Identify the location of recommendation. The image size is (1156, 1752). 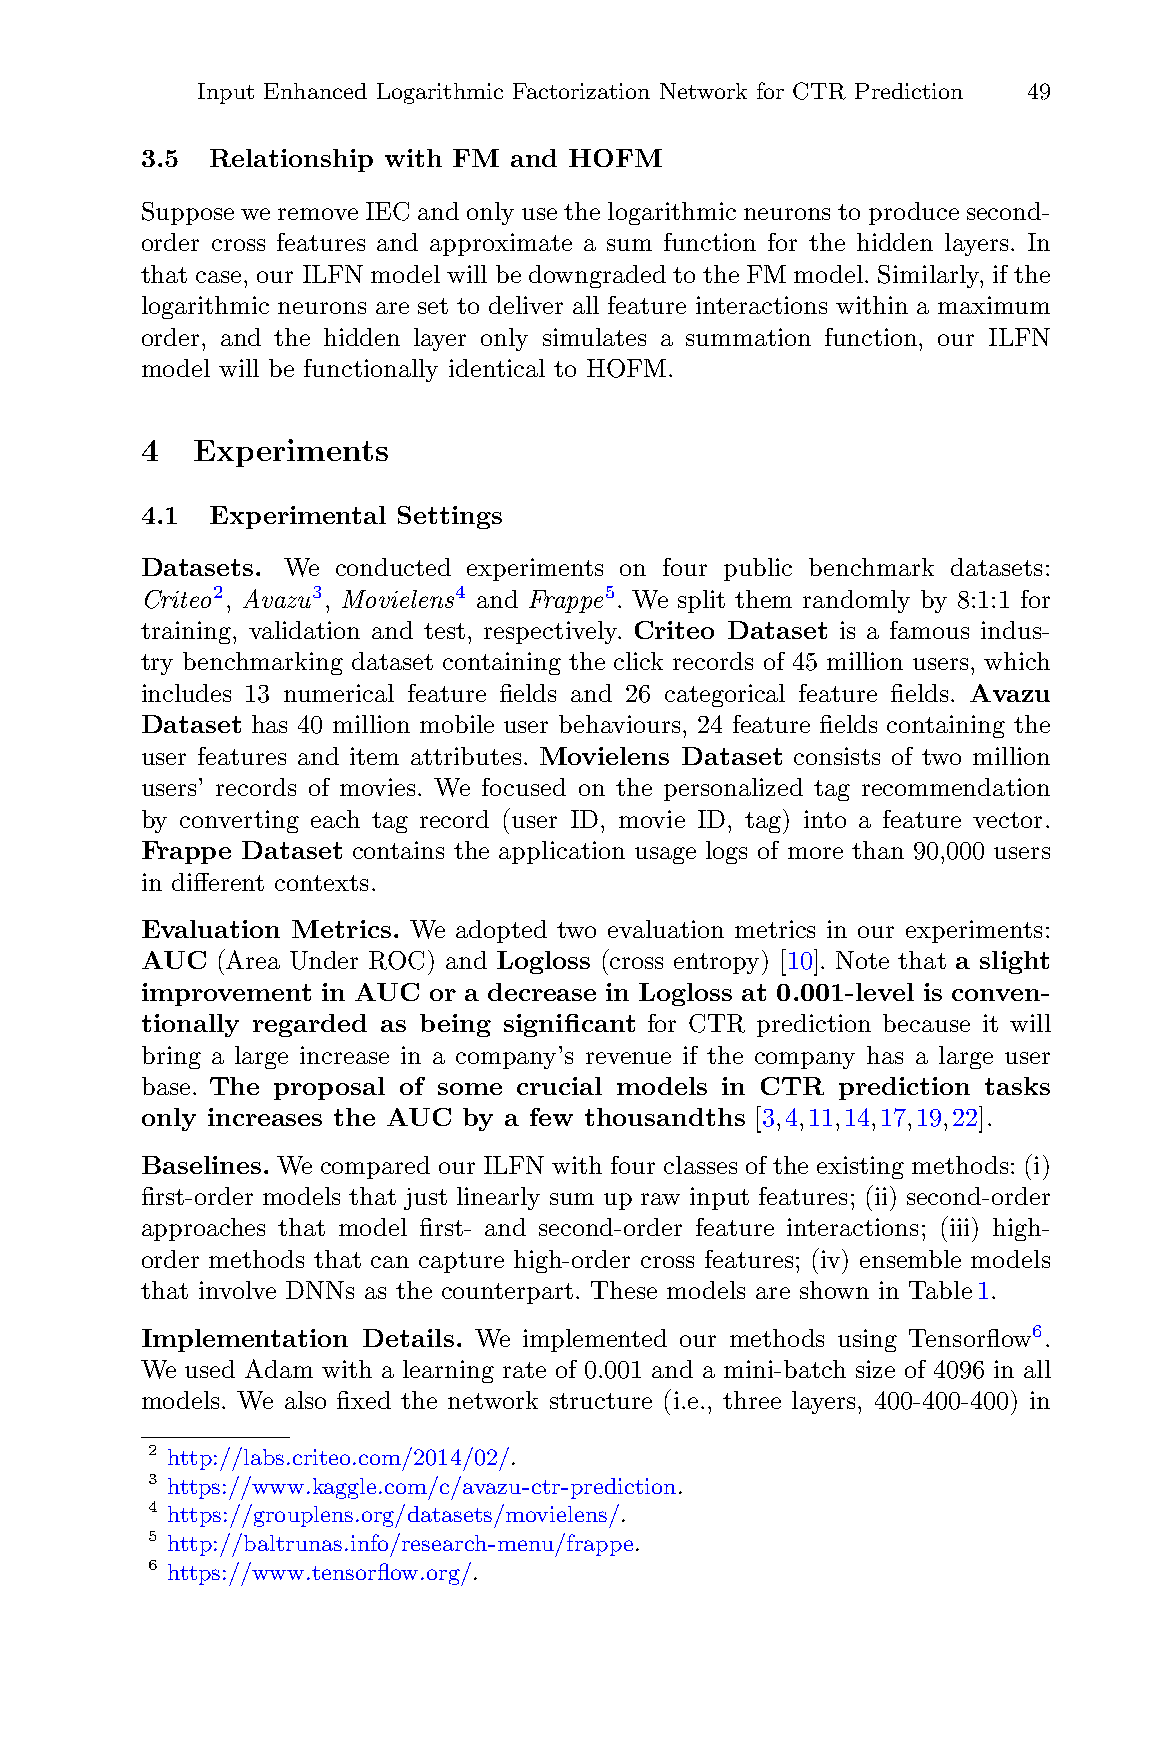
(956, 787).
